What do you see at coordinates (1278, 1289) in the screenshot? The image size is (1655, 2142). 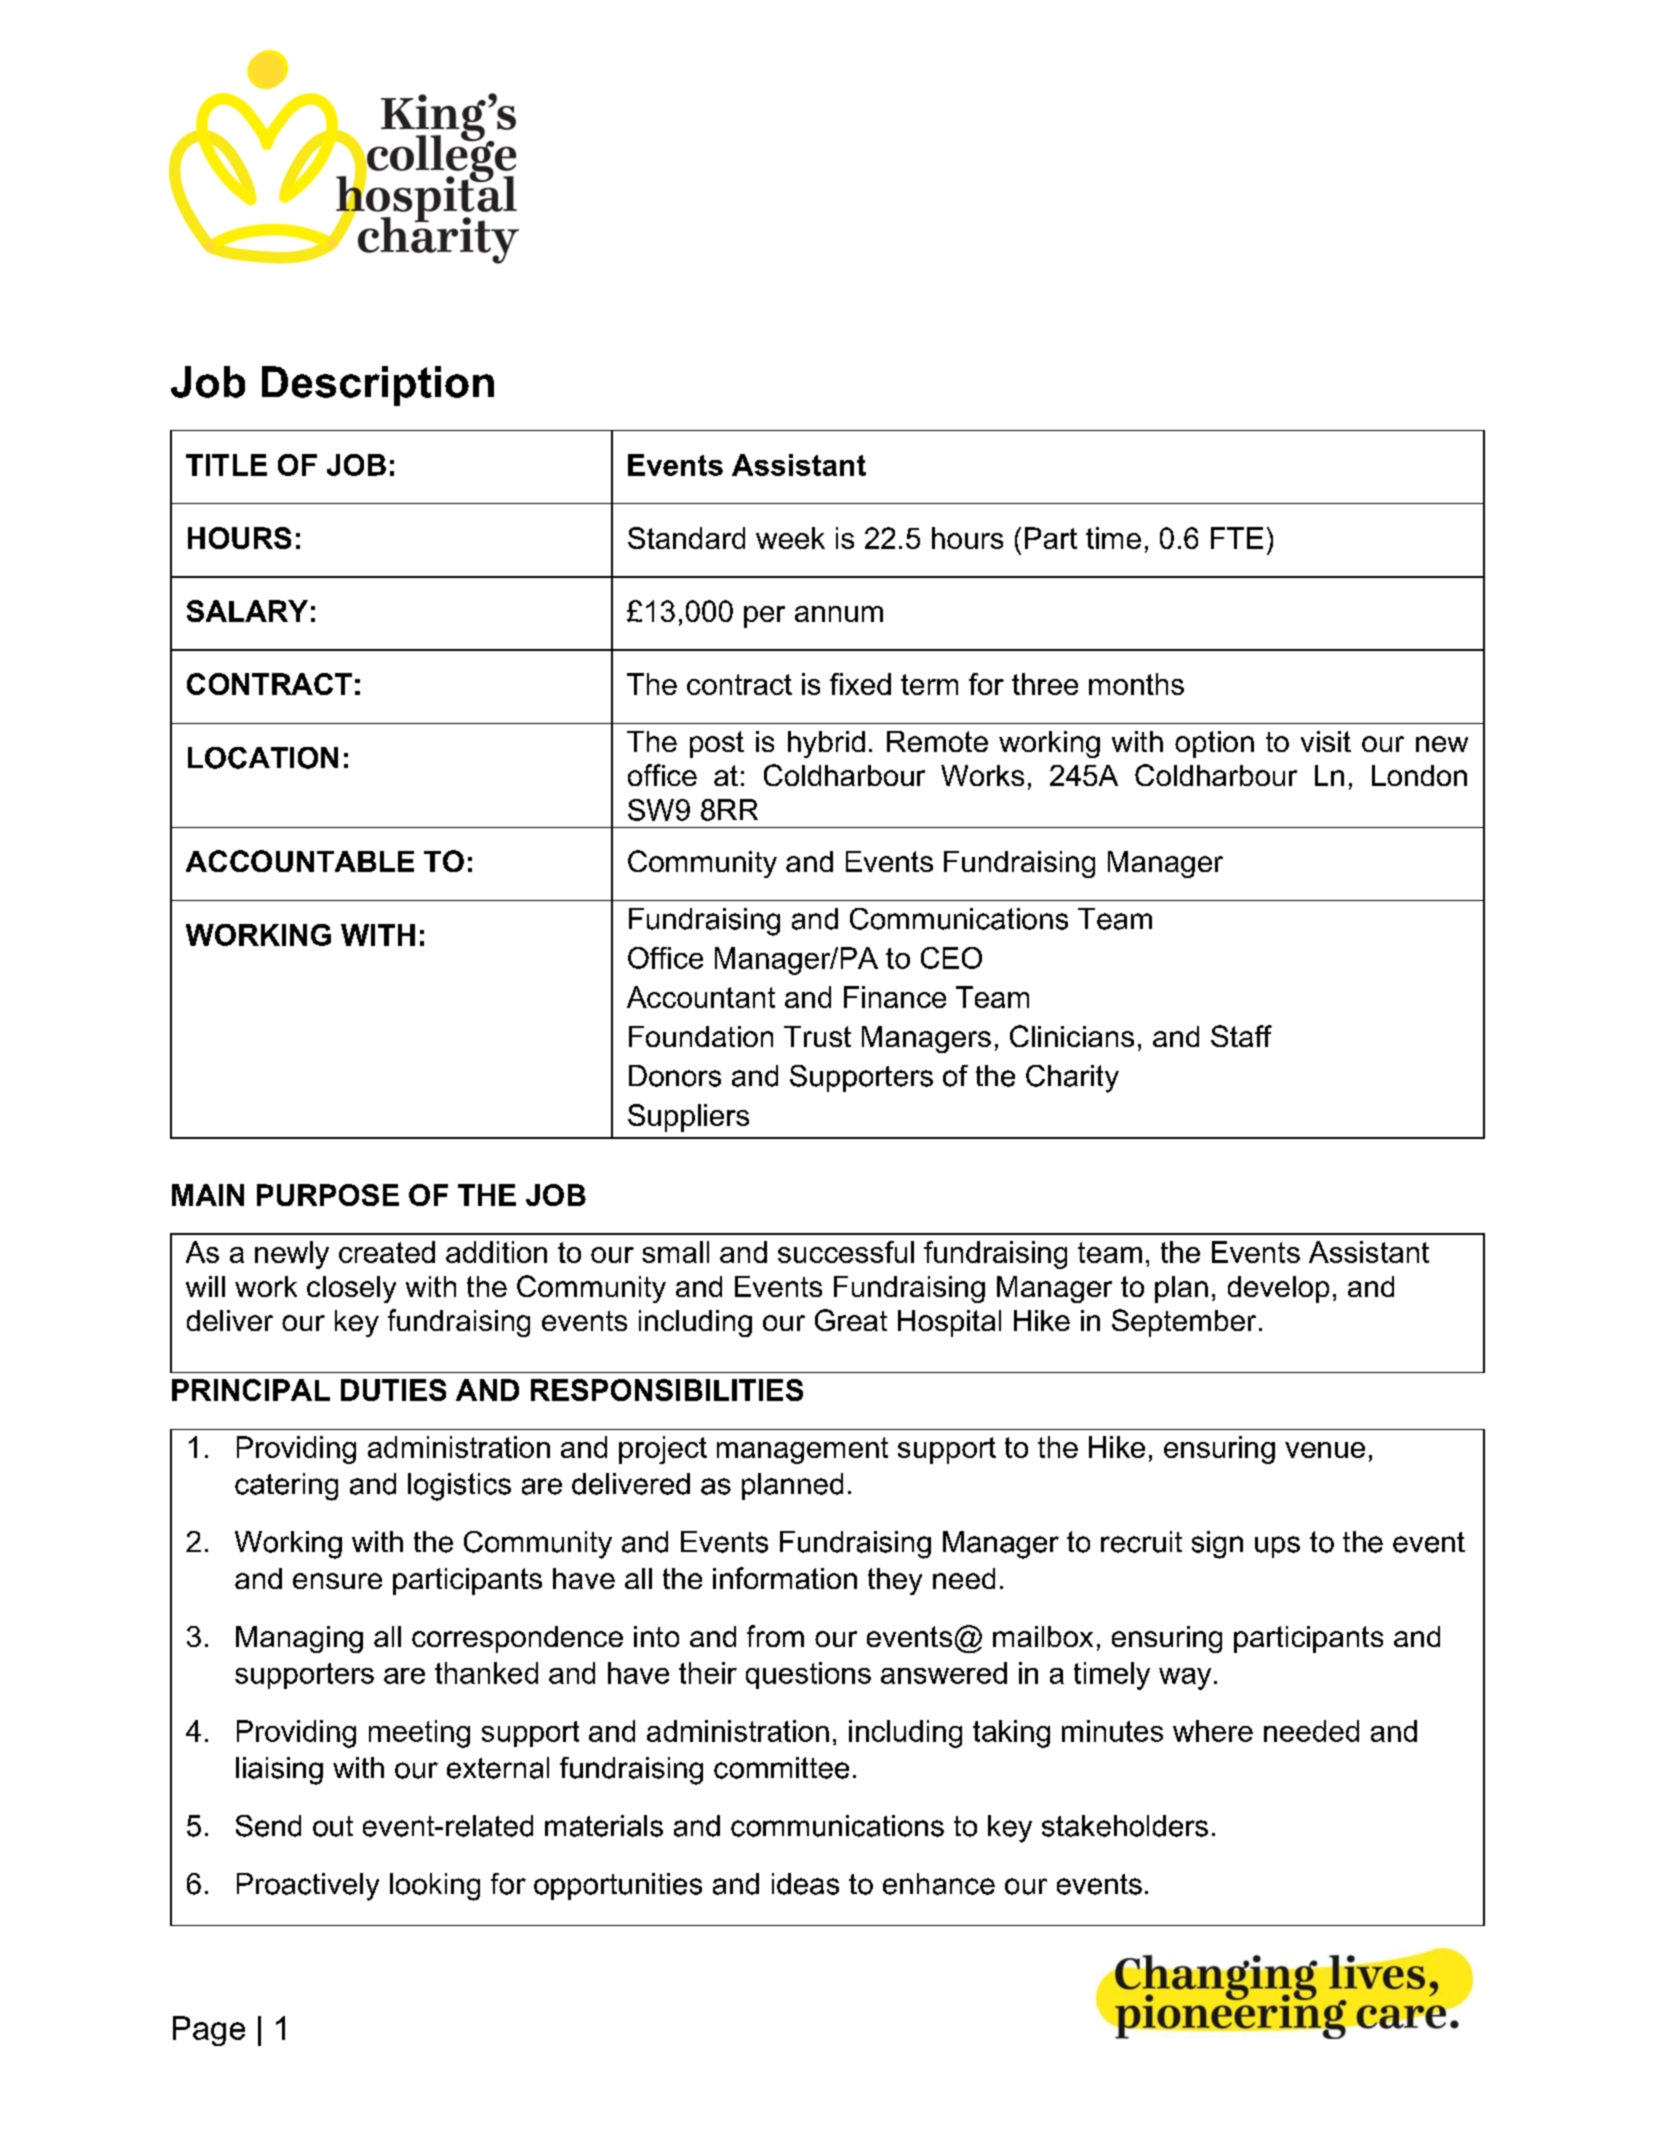 I see `develop` at bounding box center [1278, 1289].
